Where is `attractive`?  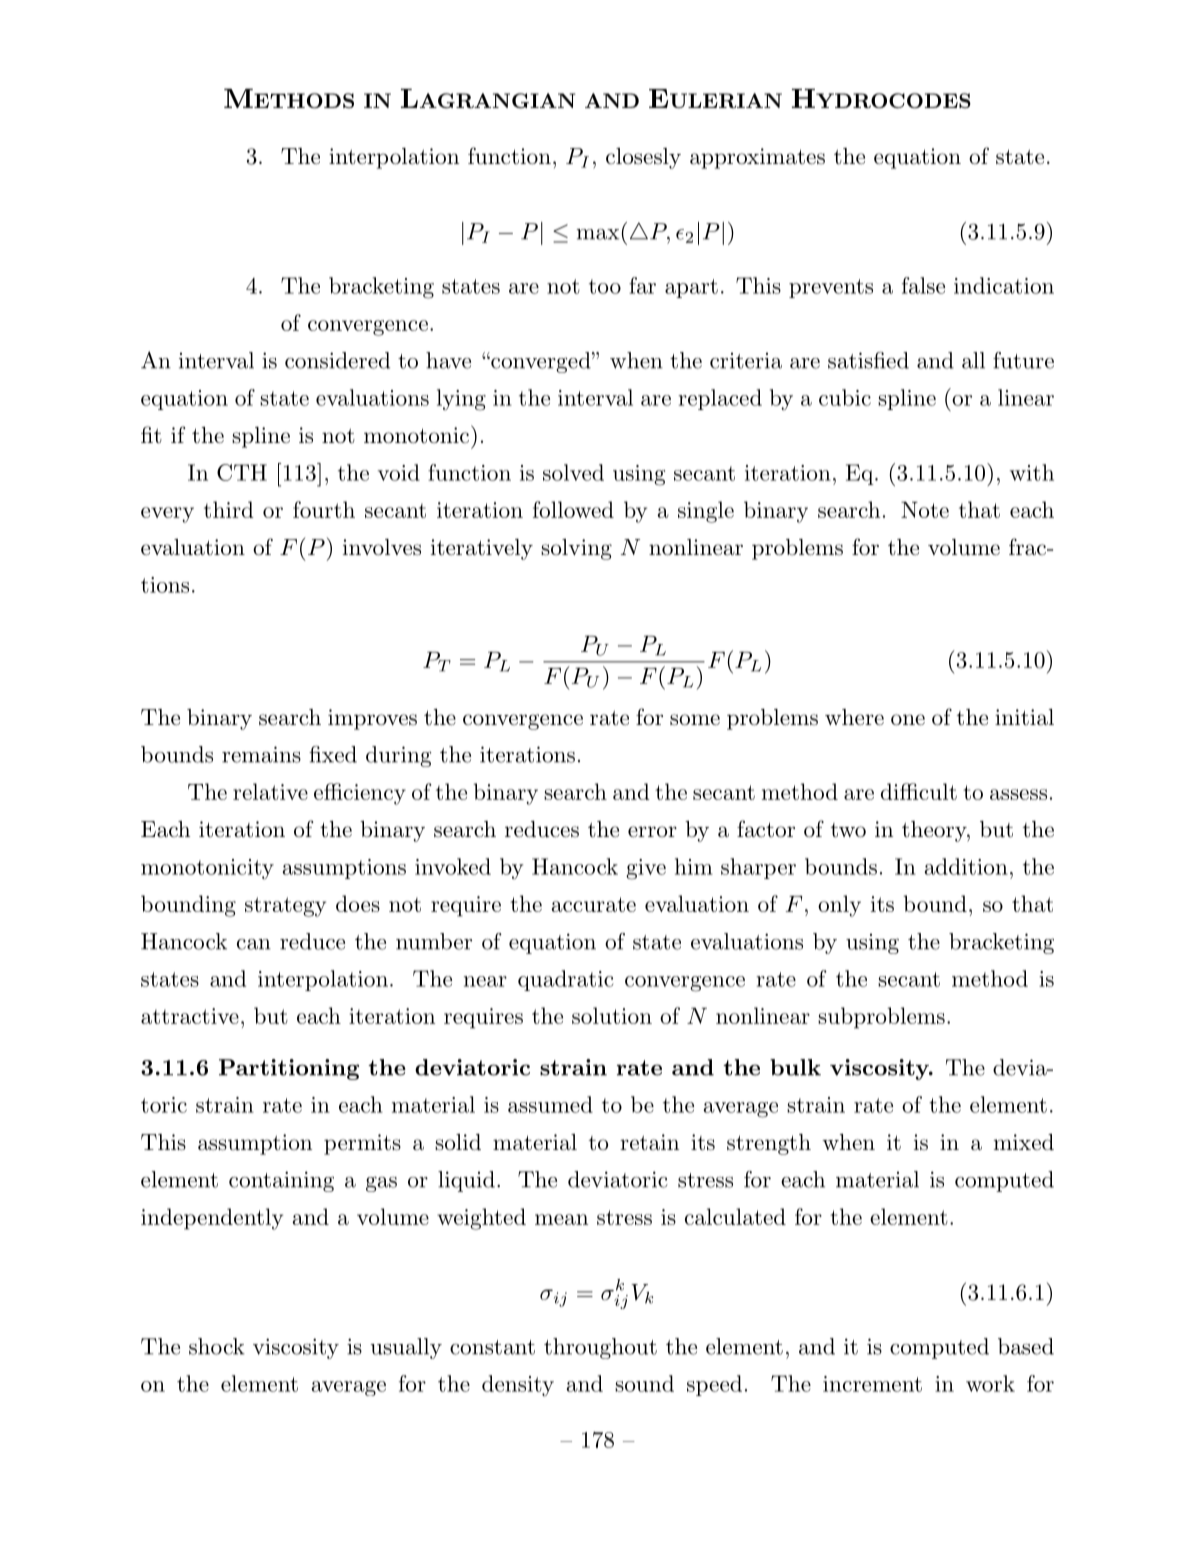
attractive is located at coordinates (190, 1016).
